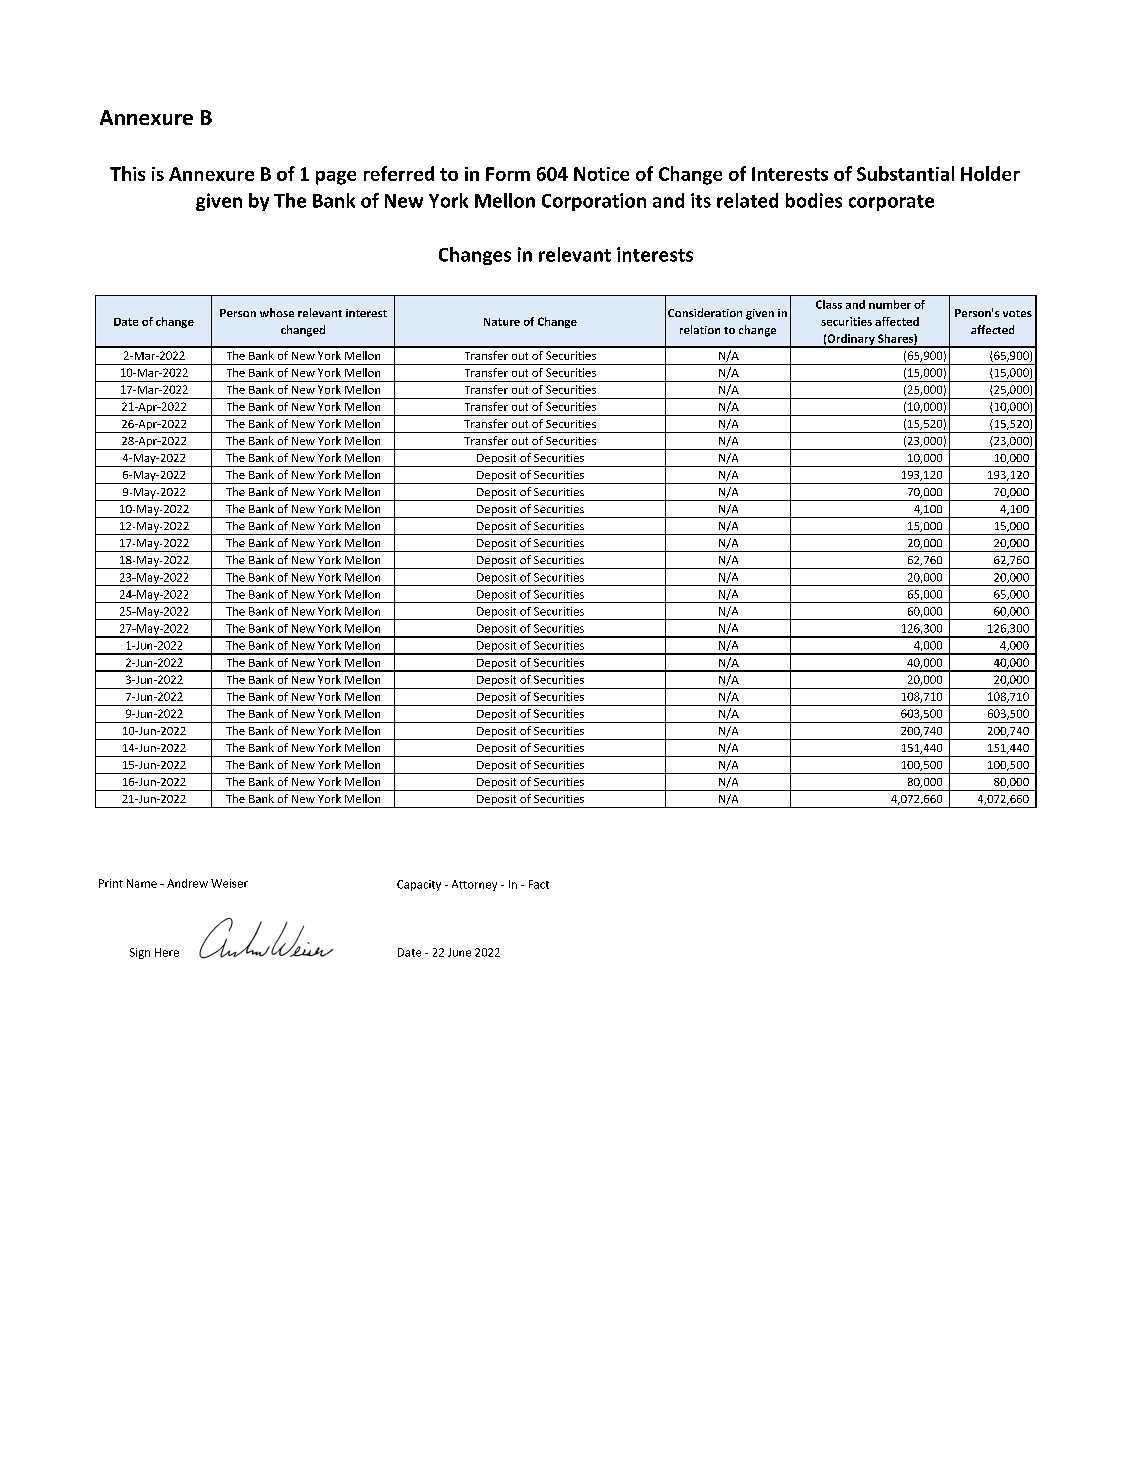  I want to click on number, so click(890, 304).
